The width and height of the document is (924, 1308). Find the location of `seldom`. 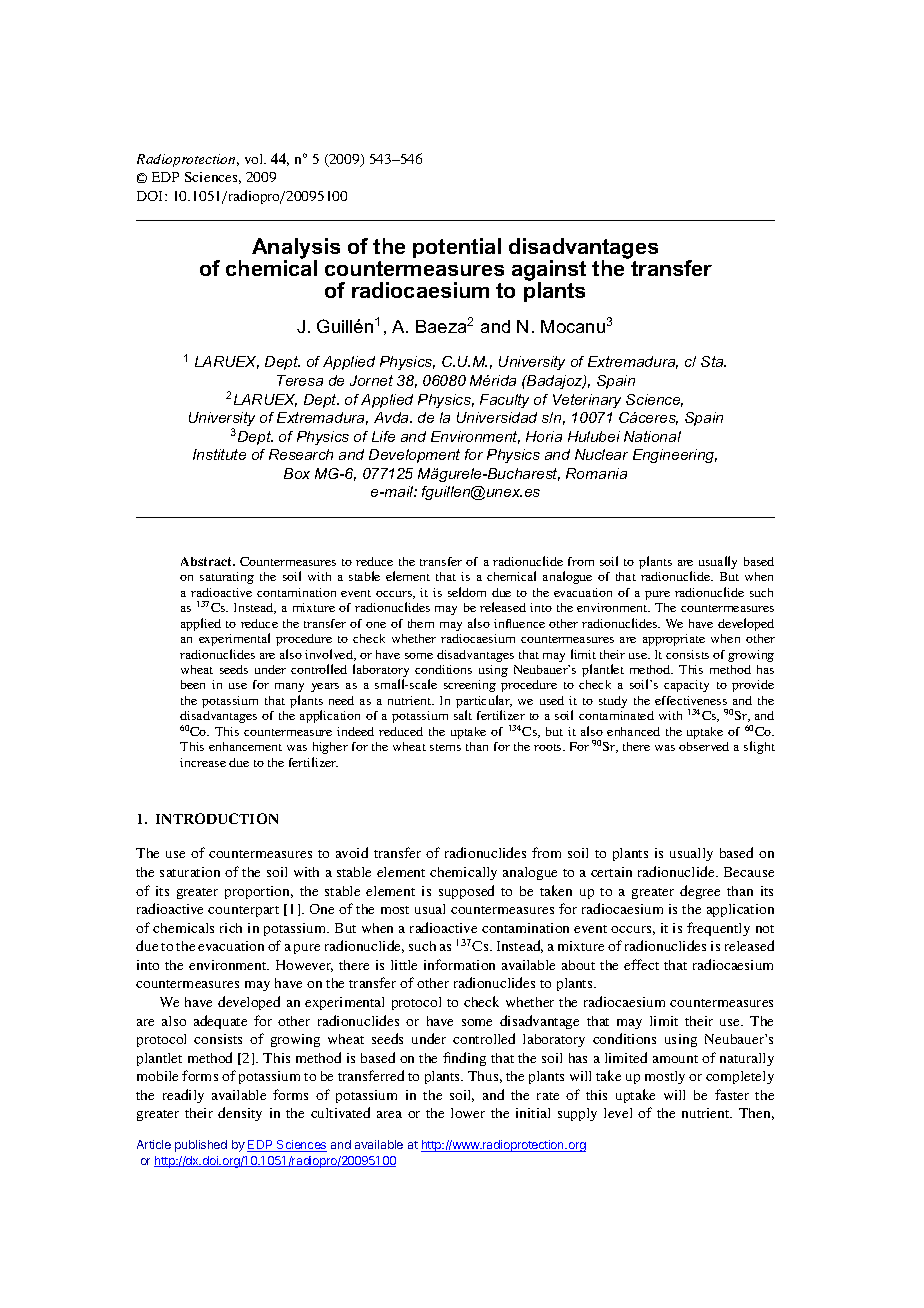

seldom is located at coordinates (467, 592).
